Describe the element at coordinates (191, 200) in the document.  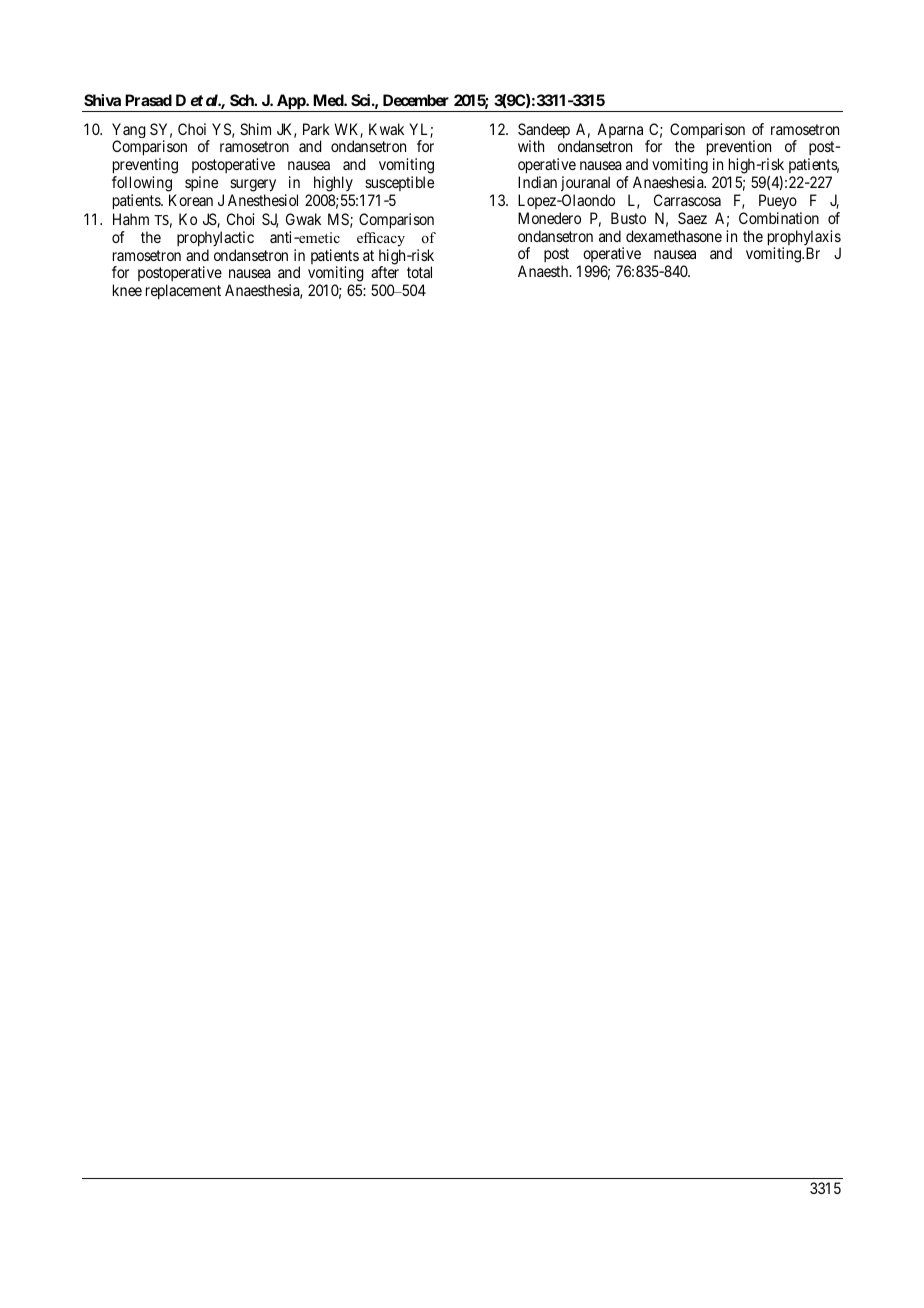
I see `Korean` at that location.
